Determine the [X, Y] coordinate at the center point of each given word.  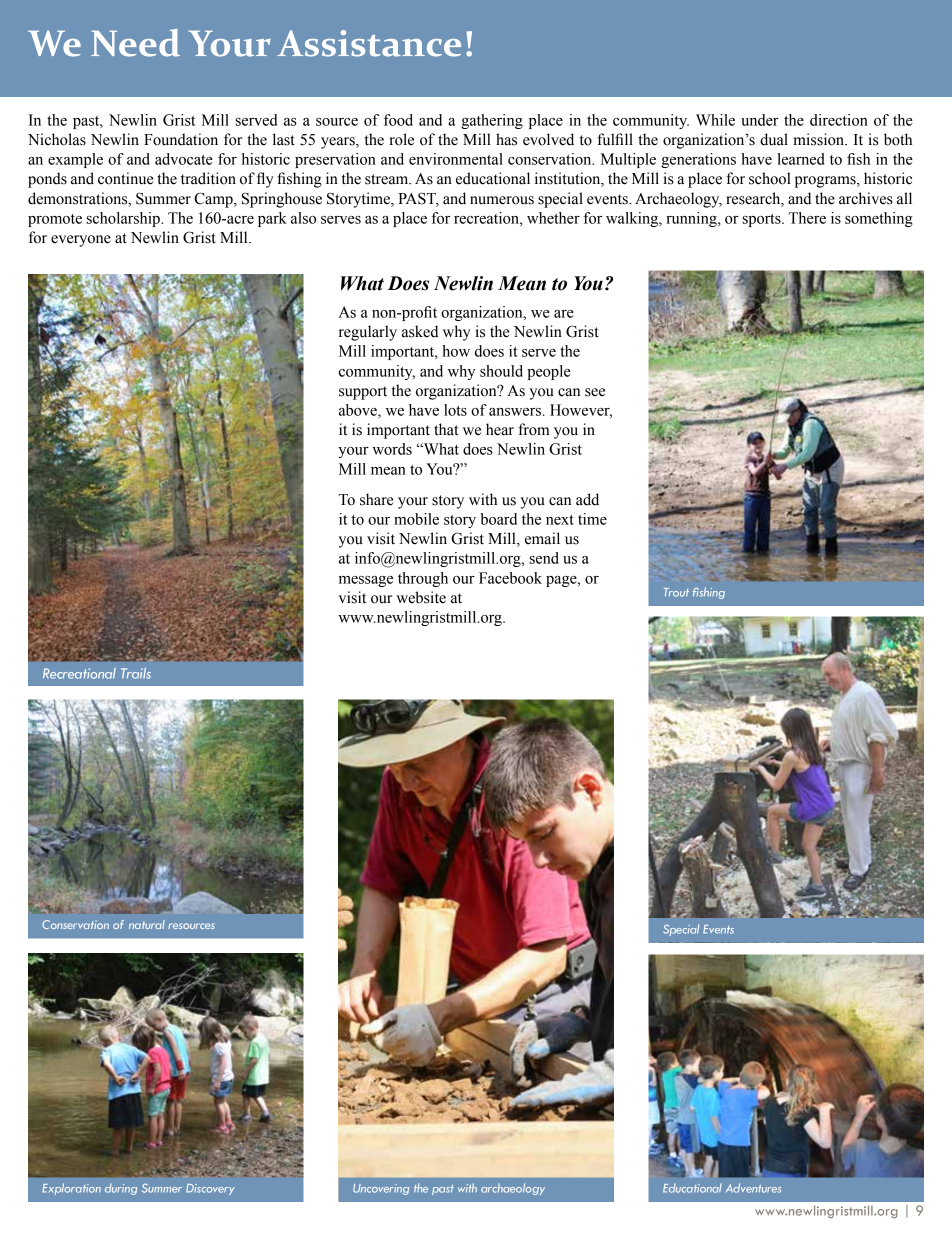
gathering [492, 121]
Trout [676, 592]
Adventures [753, 1188]
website [421, 597]
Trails [136, 673]
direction [839, 120]
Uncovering [381, 1189]
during [121, 1189]
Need [135, 43]
